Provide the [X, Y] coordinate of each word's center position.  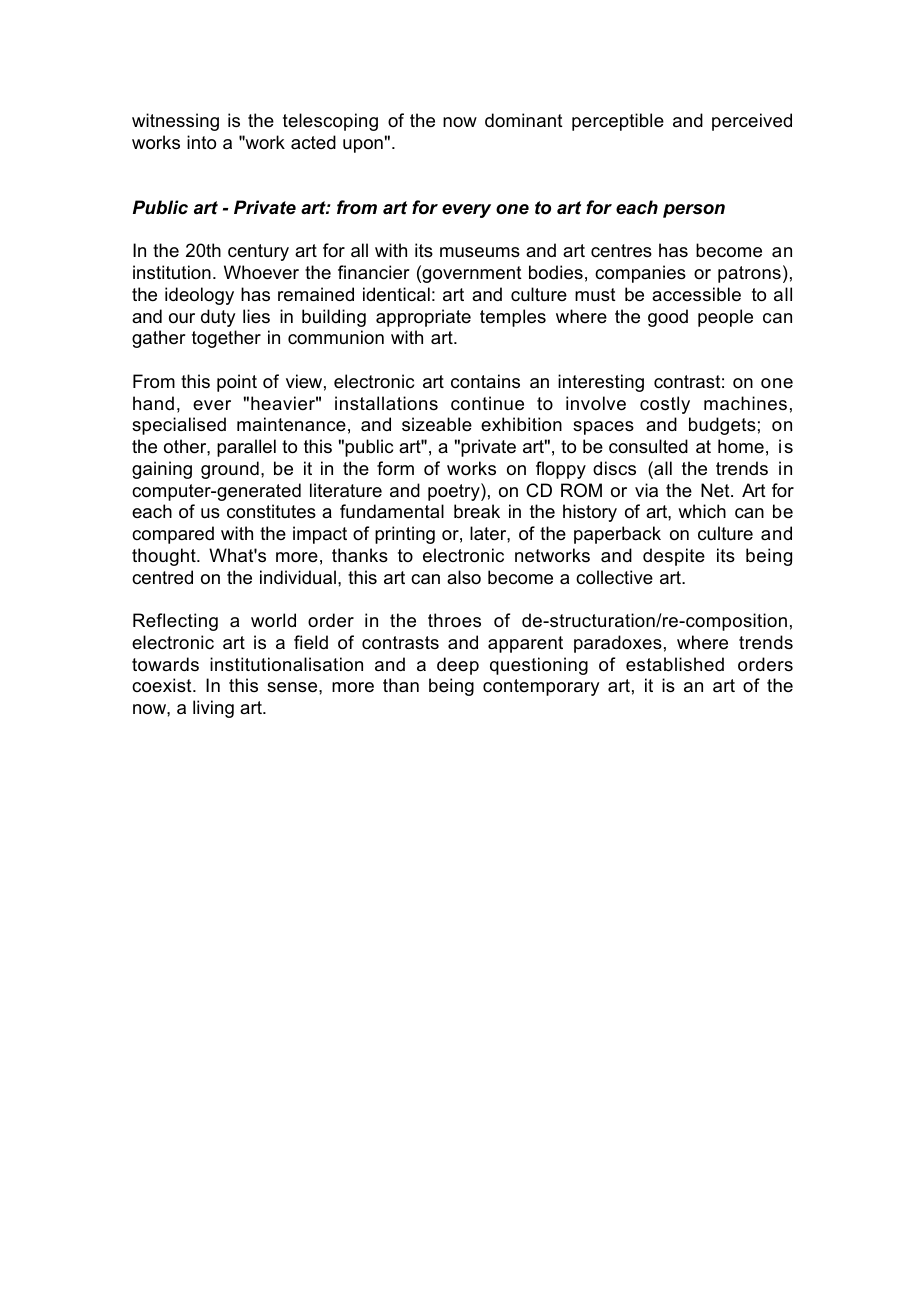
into [201, 142]
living [213, 709]
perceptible [618, 122]
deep [458, 666]
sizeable [437, 424]
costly [665, 405]
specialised [179, 426]
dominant [524, 120]
